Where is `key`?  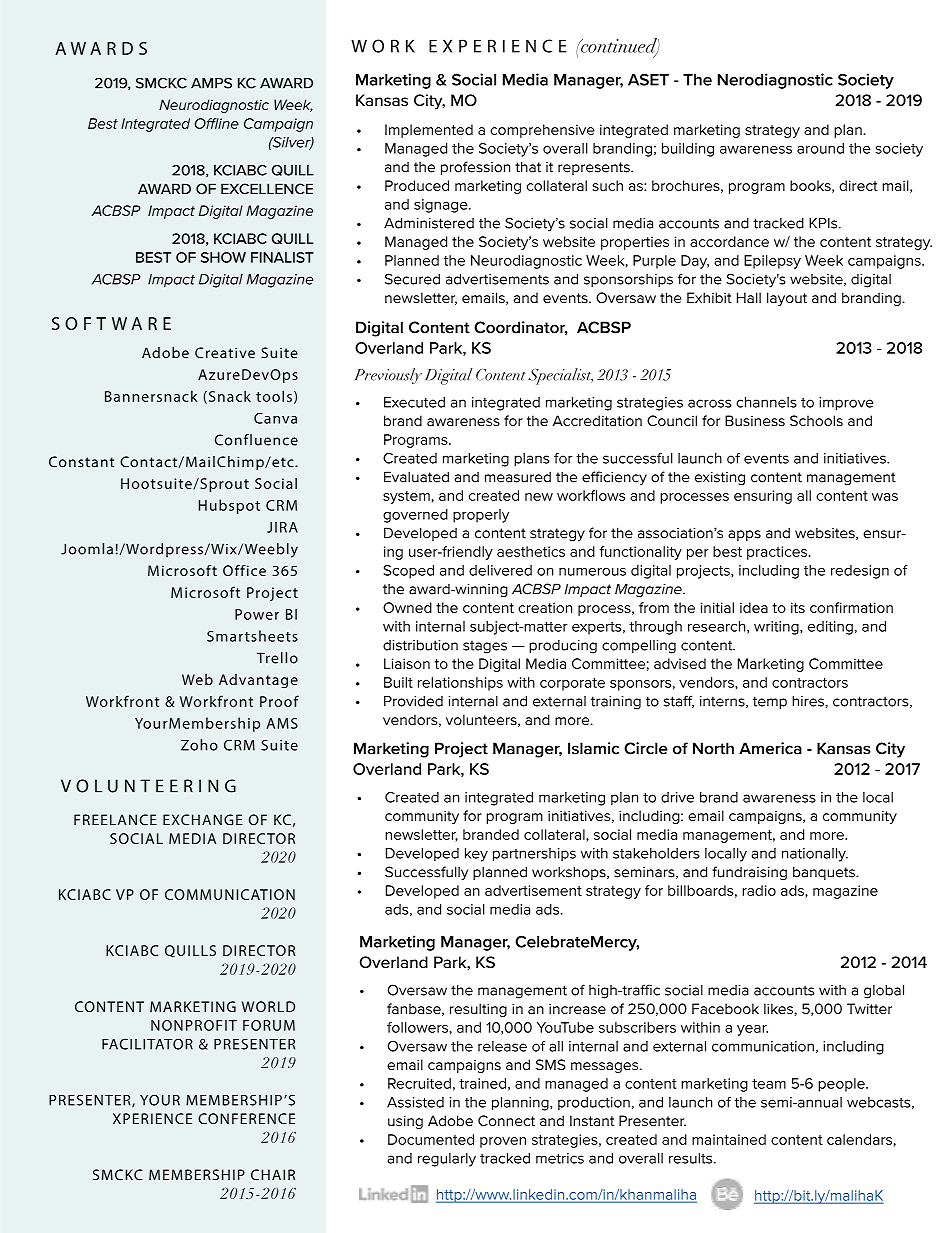
key is located at coordinates (476, 855).
